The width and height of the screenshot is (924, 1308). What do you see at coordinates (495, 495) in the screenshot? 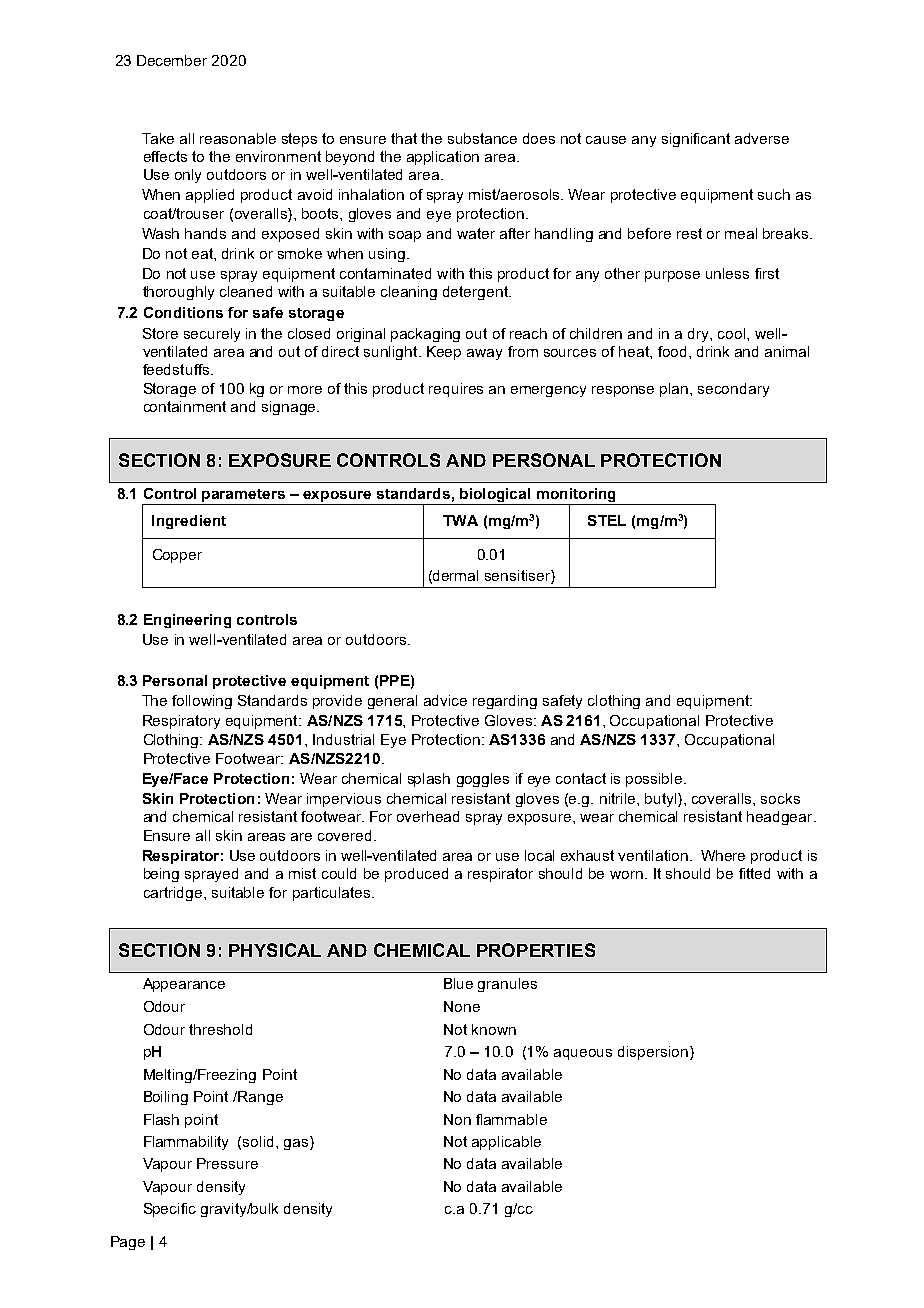
I see `biological` at bounding box center [495, 495].
